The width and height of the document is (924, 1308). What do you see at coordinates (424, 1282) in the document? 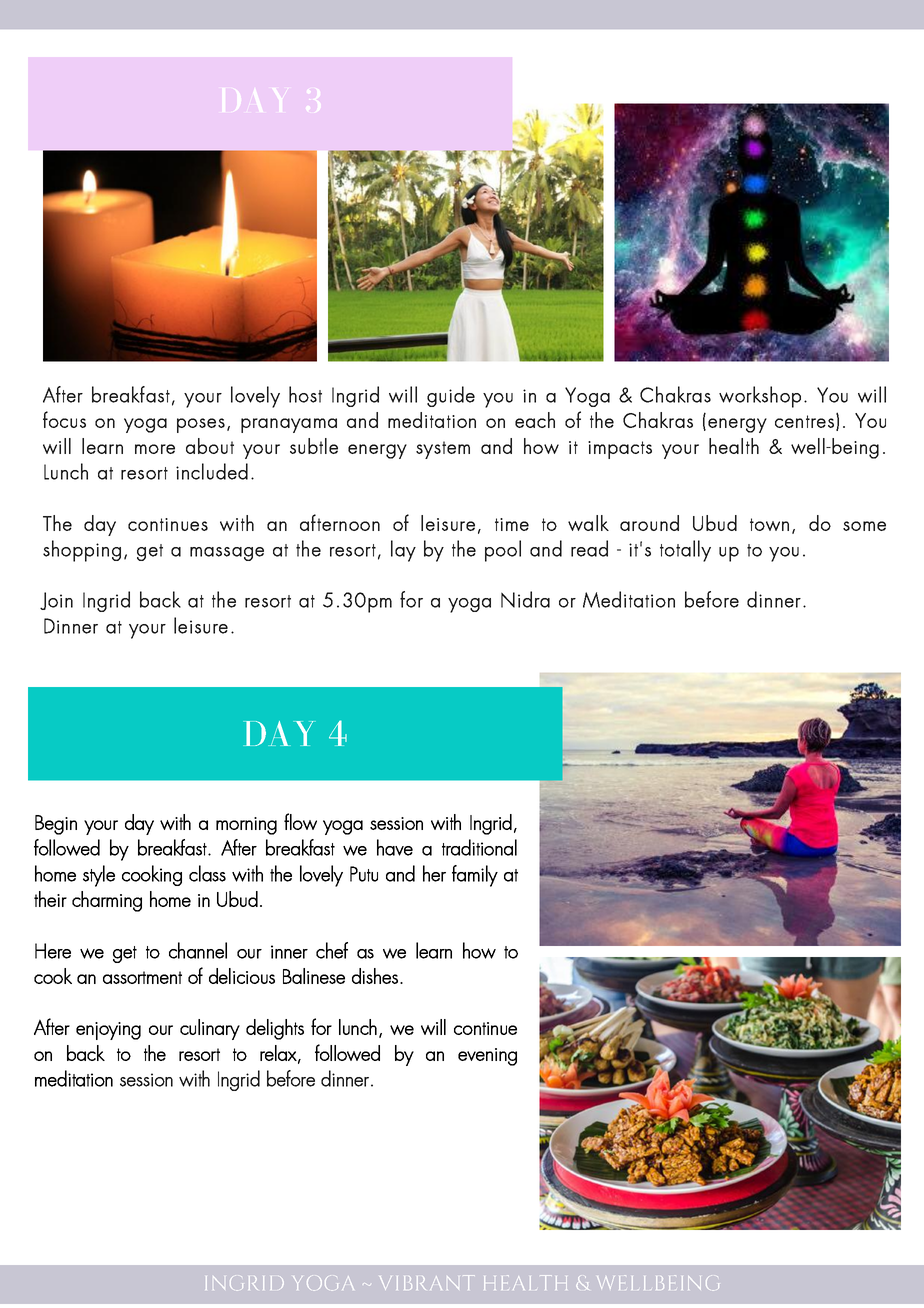
I see `VIBRANT` at bounding box center [424, 1282].
